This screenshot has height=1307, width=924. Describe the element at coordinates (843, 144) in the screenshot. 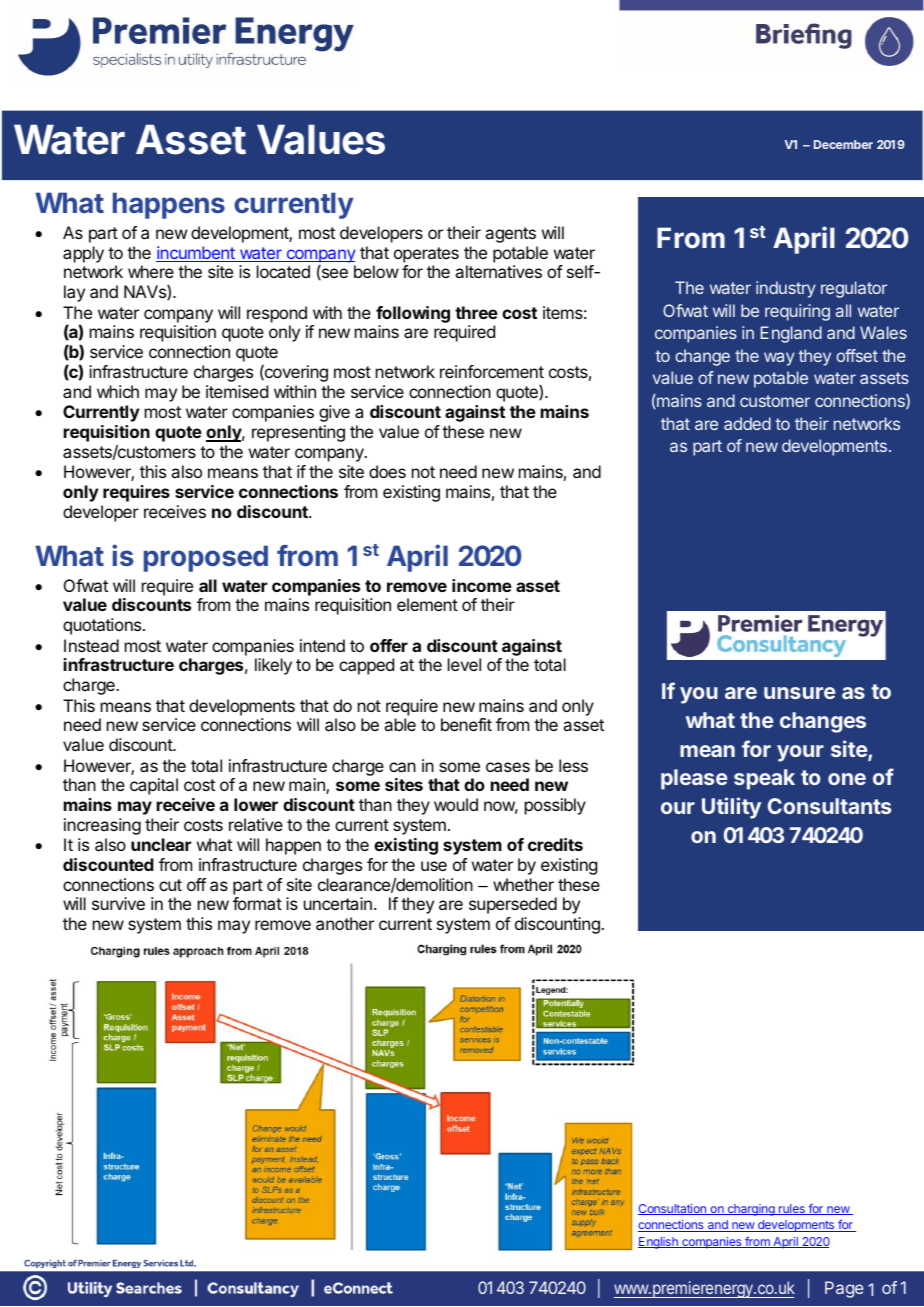

I see `December` at that location.
